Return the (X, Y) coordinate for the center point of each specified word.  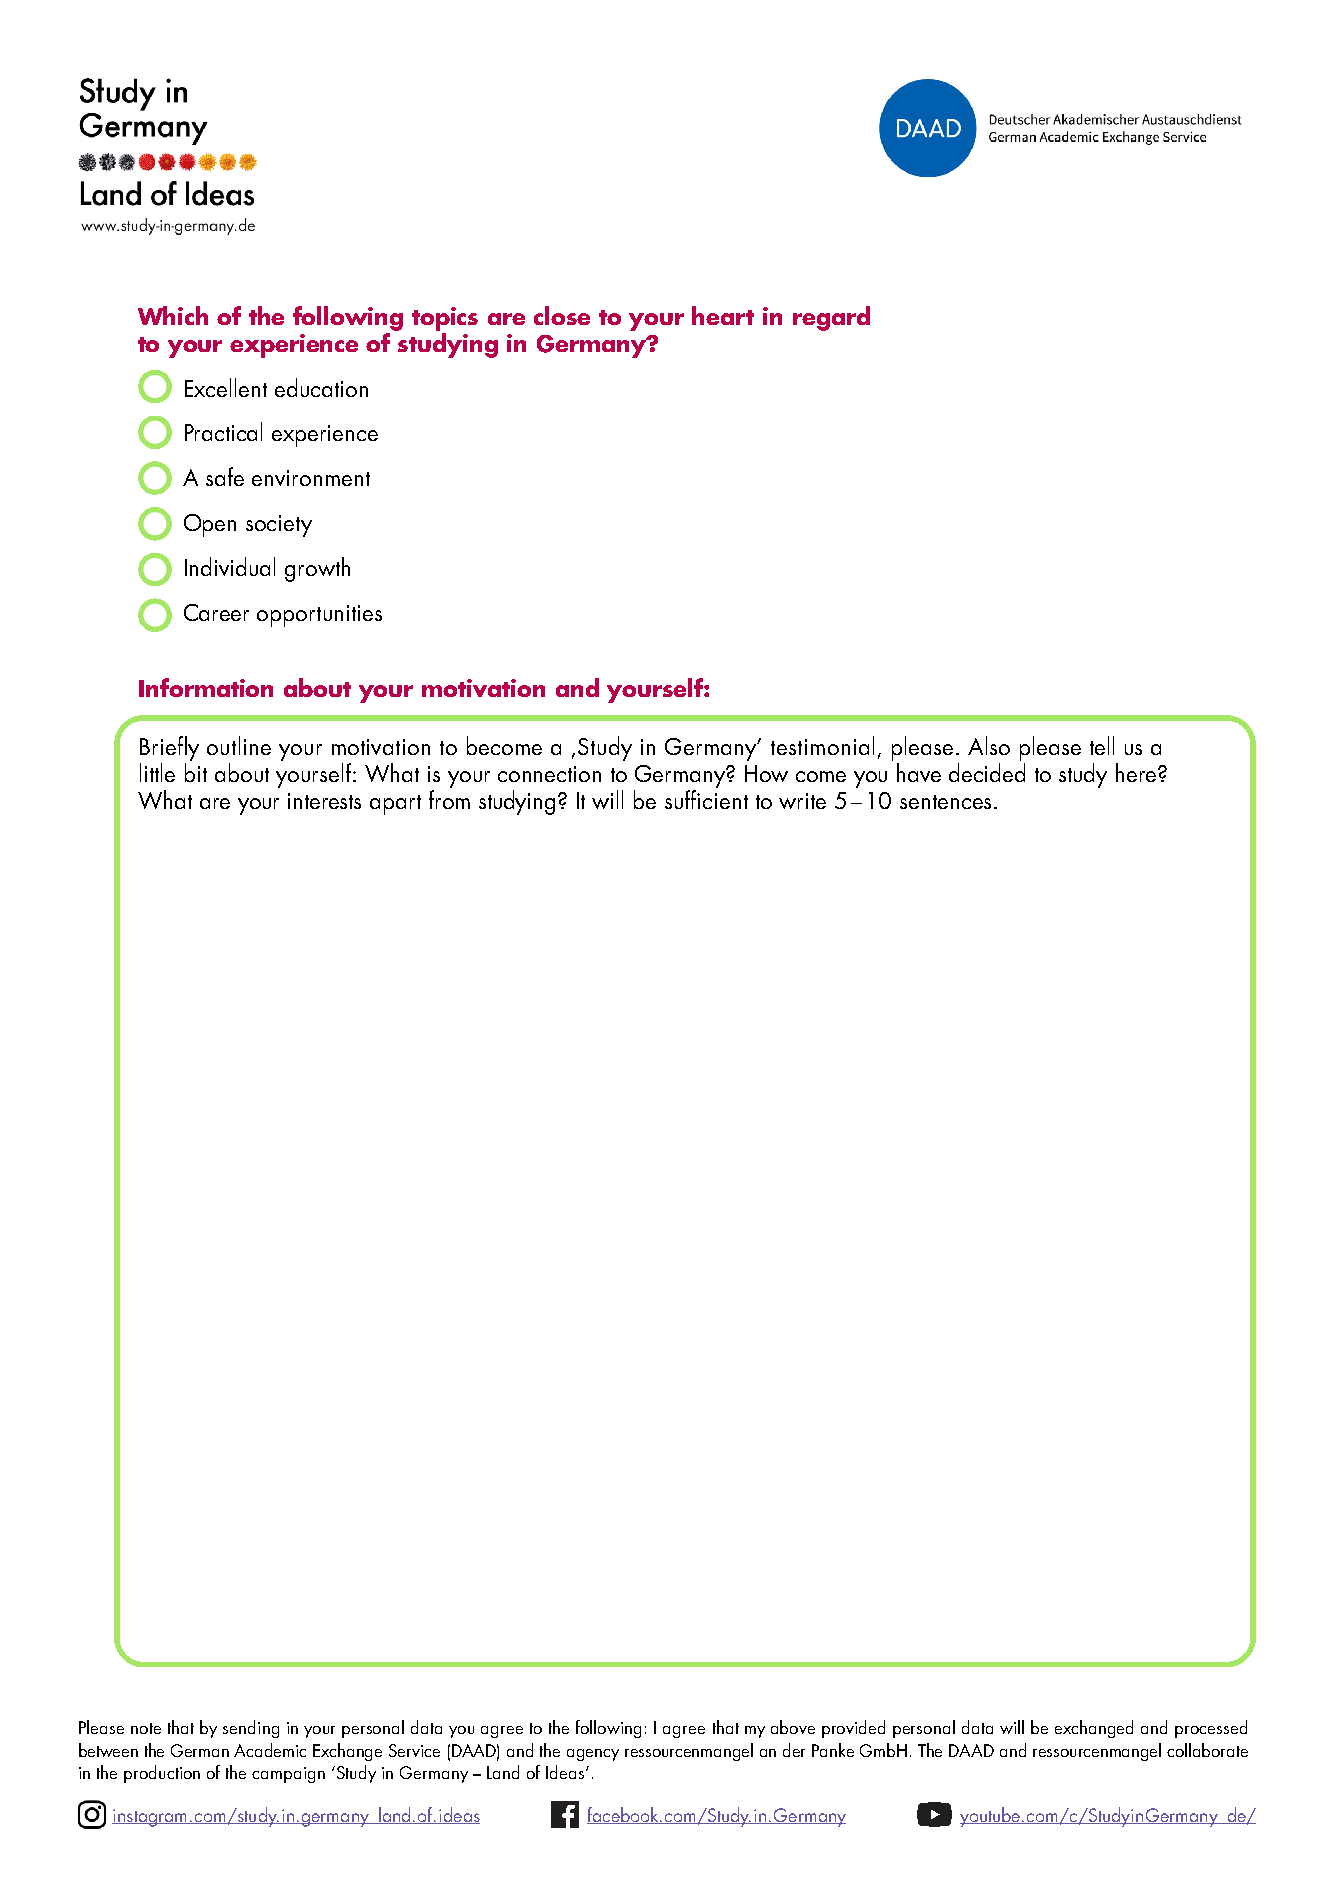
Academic (270, 1750)
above (793, 1727)
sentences (945, 802)
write (802, 801)
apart (395, 805)
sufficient (706, 799)
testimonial (822, 745)
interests (324, 801)
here (1137, 772)
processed (1211, 1729)
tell (1102, 745)
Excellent (226, 387)
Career (216, 612)
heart (723, 315)
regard (831, 318)
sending (251, 1729)
